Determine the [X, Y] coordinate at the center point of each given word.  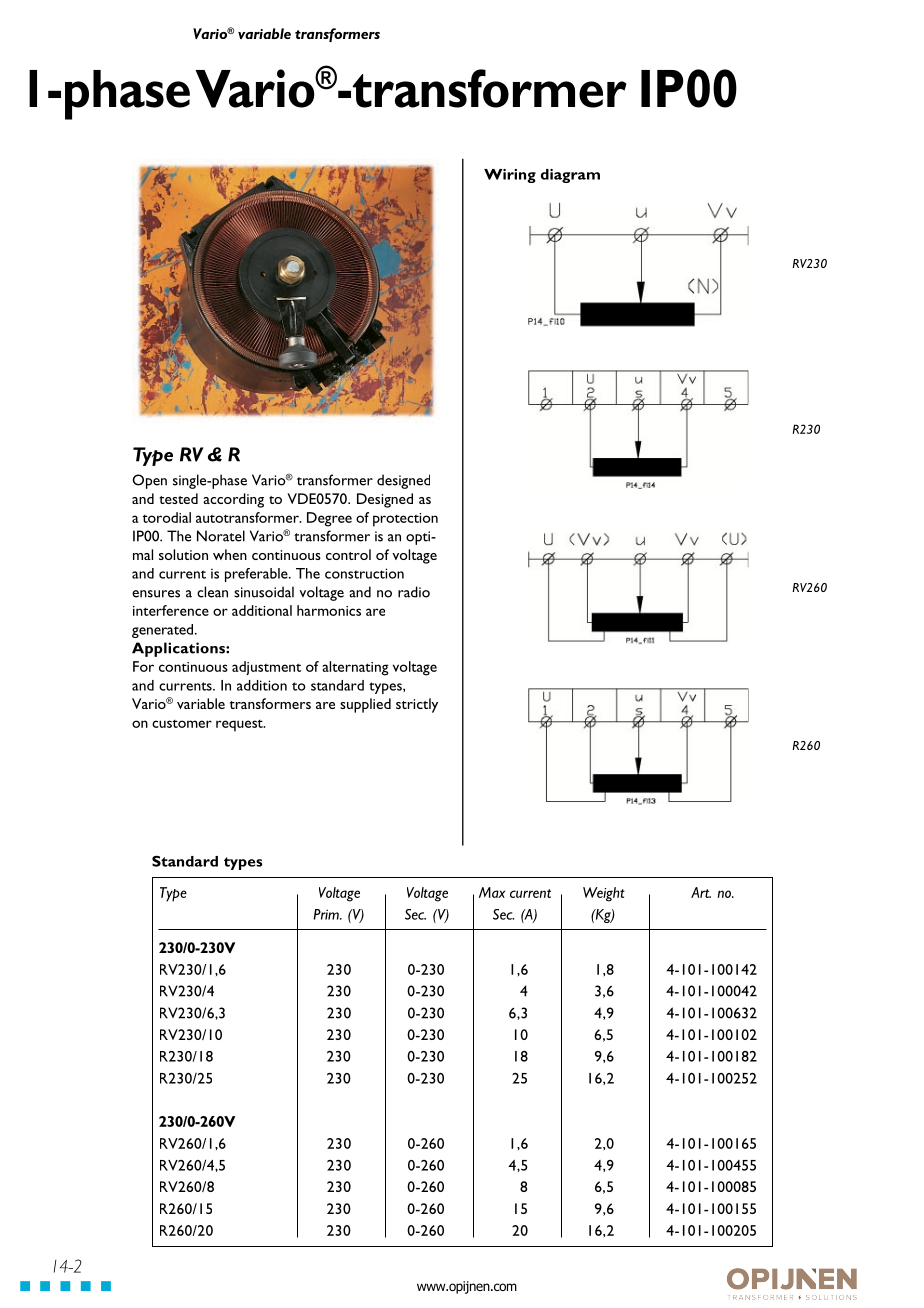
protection [405, 520]
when [230, 554]
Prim [327, 914]
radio [414, 592]
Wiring [510, 176]
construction [364, 573]
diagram [570, 176]
